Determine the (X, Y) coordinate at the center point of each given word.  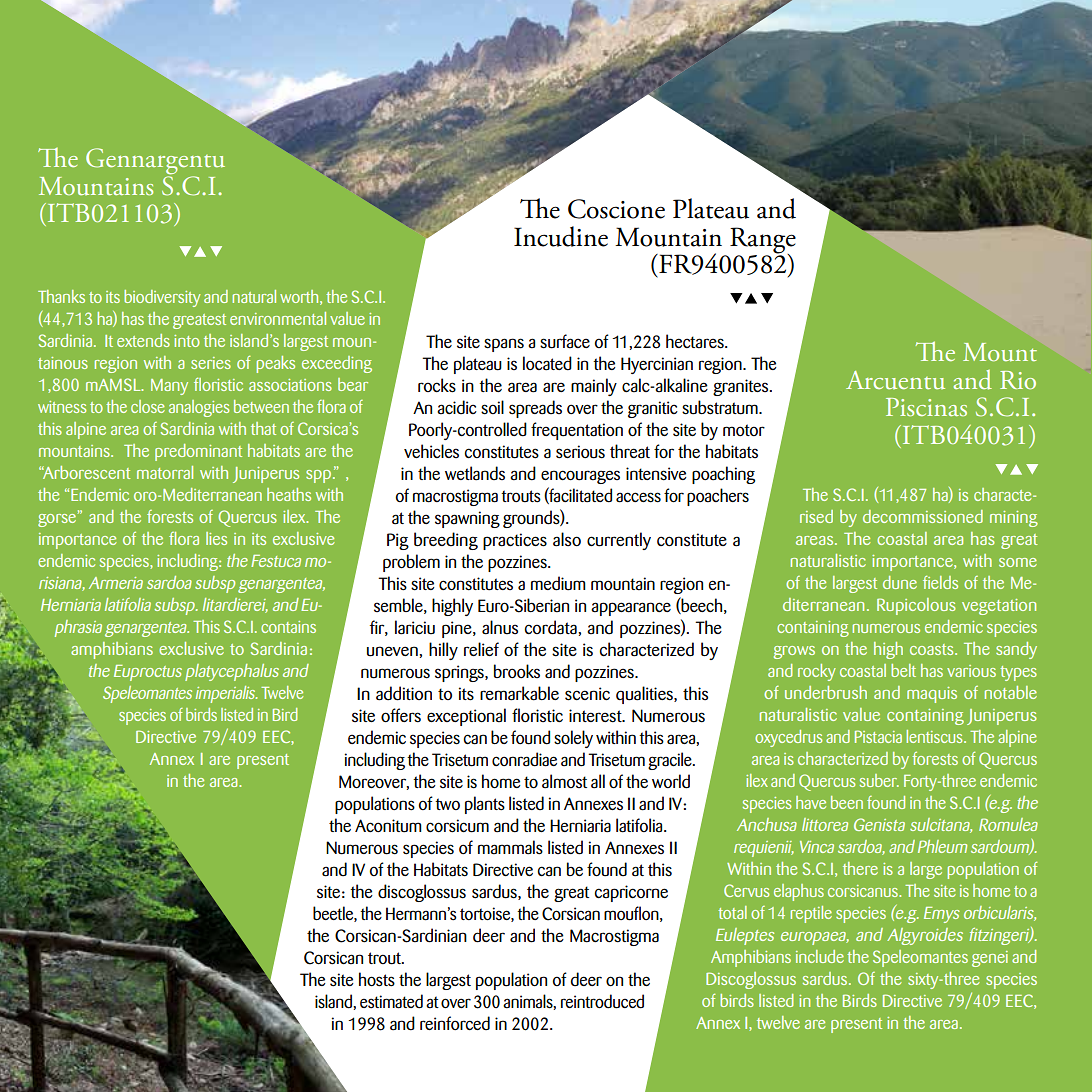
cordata (551, 627)
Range (763, 241)
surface (565, 341)
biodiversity (162, 298)
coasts (933, 649)
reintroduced (602, 1001)
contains (288, 627)
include (820, 956)
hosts (377, 979)
